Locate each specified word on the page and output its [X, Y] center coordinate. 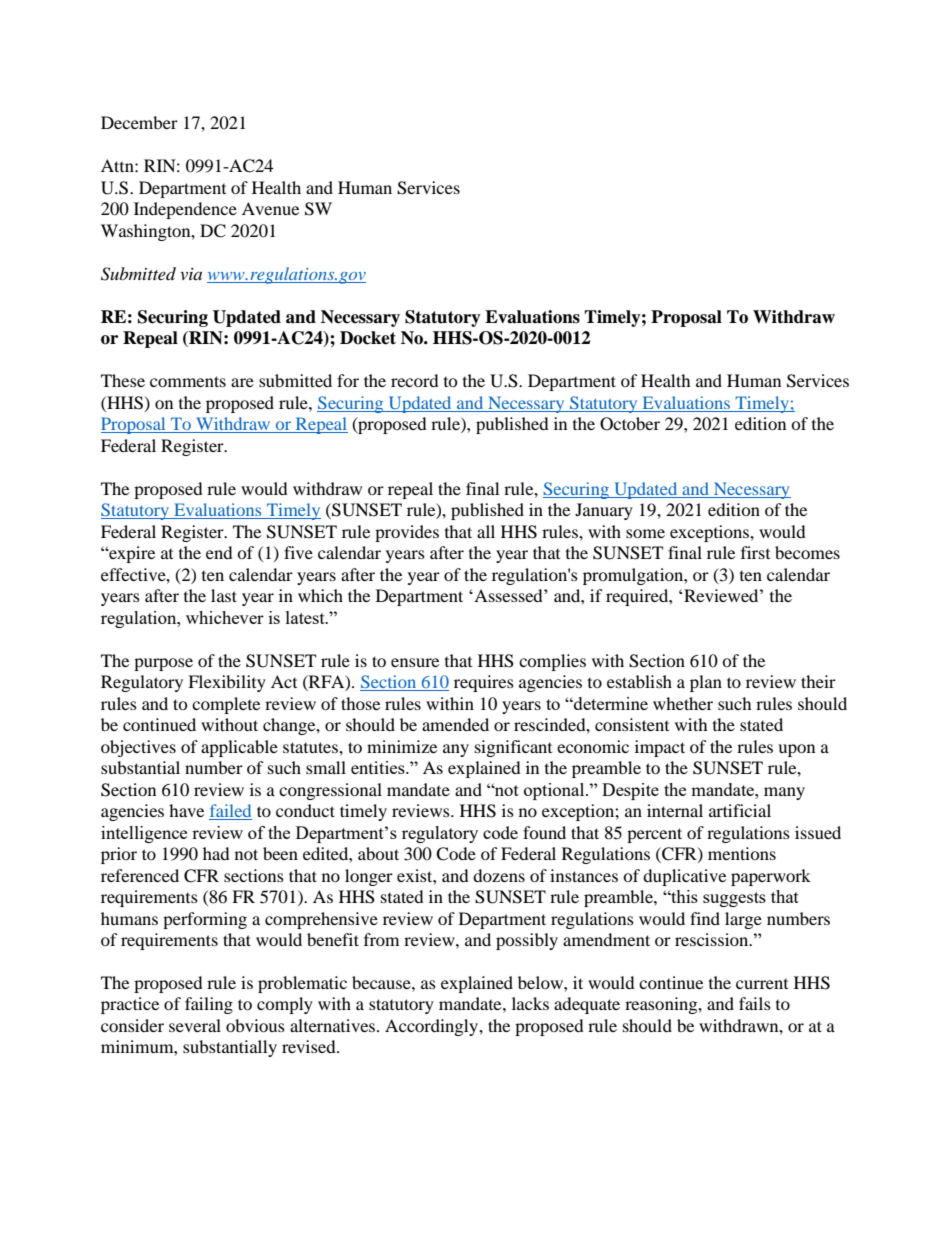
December [139, 122]
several [195, 1025]
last [224, 595]
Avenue [270, 208]
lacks [530, 1003]
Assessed [508, 595]
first [755, 552]
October [630, 424]
